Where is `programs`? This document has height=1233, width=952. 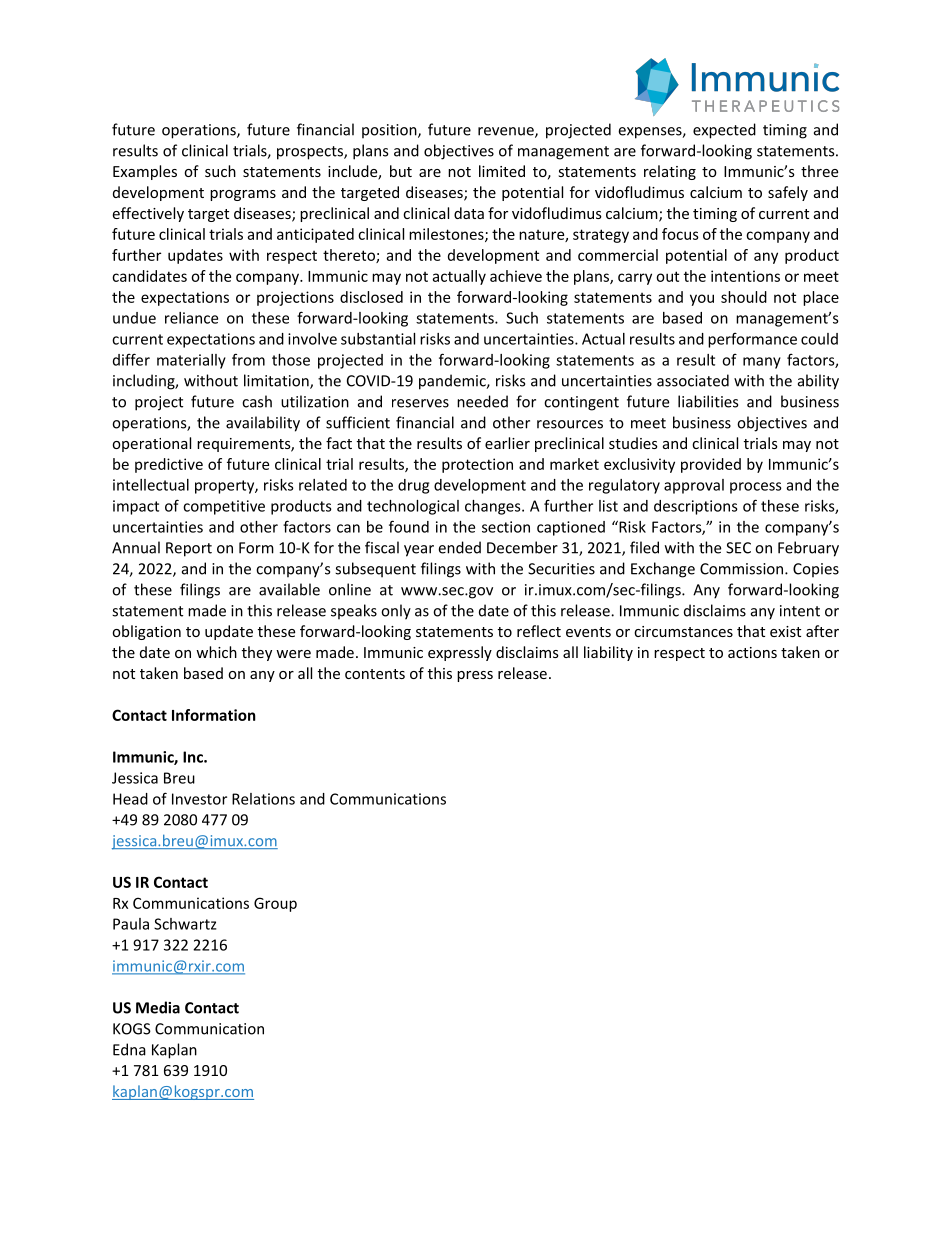
programs is located at coordinates (243, 195).
